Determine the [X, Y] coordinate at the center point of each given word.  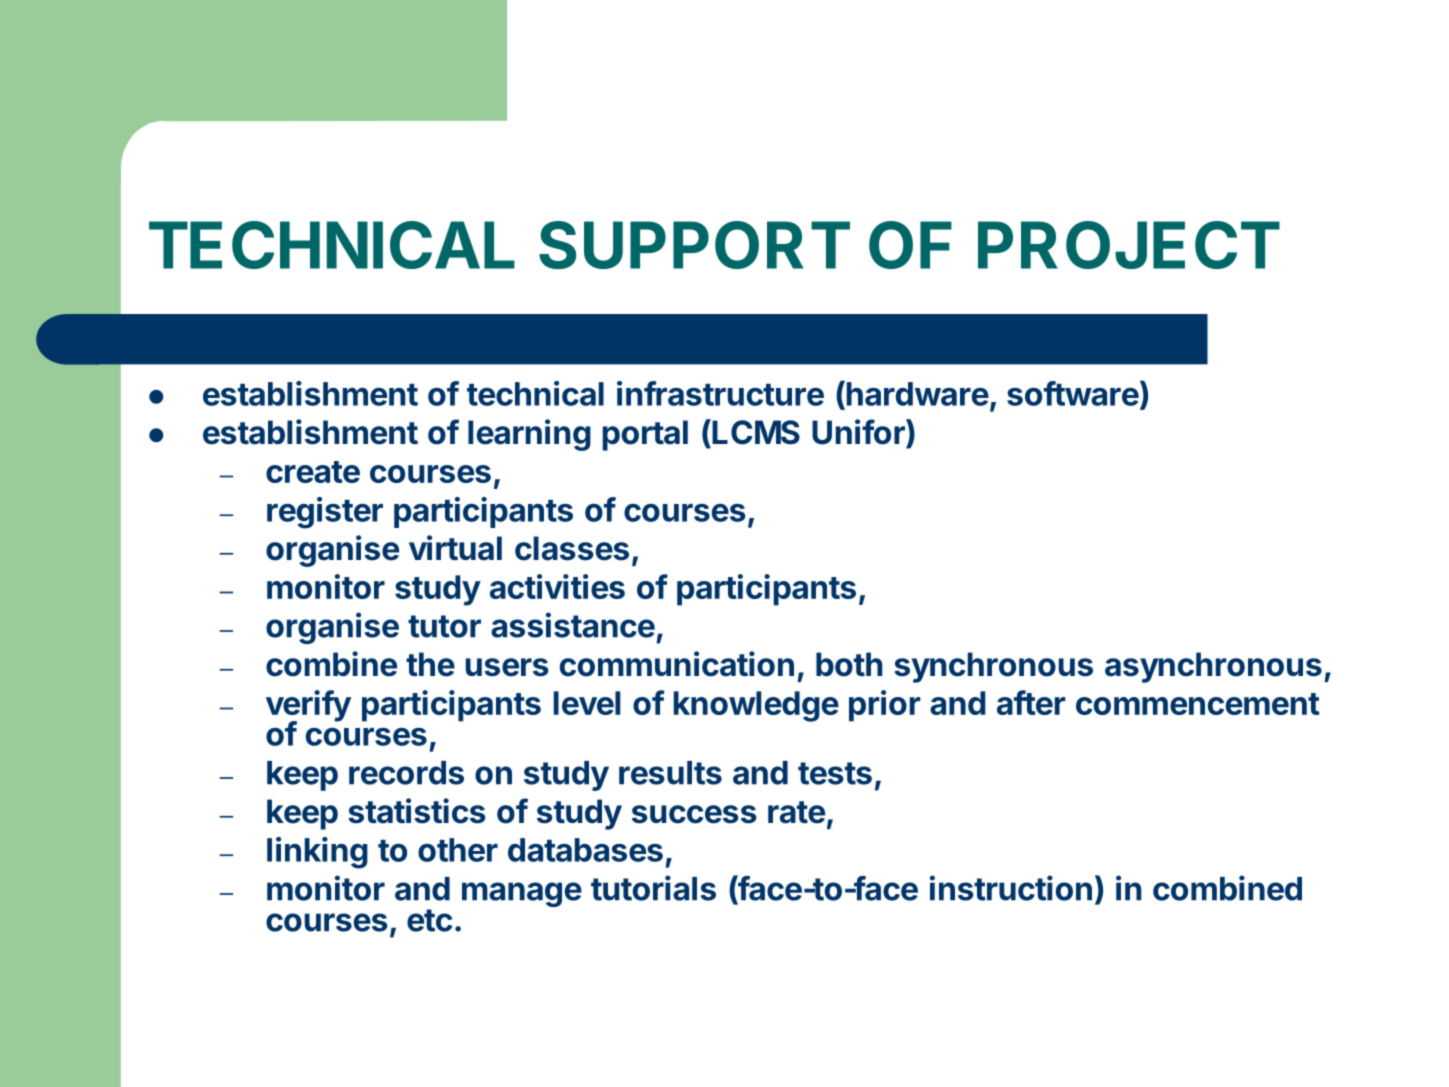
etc [429, 920]
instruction [1011, 888]
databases [585, 850]
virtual [455, 548]
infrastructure [720, 393]
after [1031, 702]
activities [557, 586]
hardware [916, 393]
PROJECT [1129, 245]
